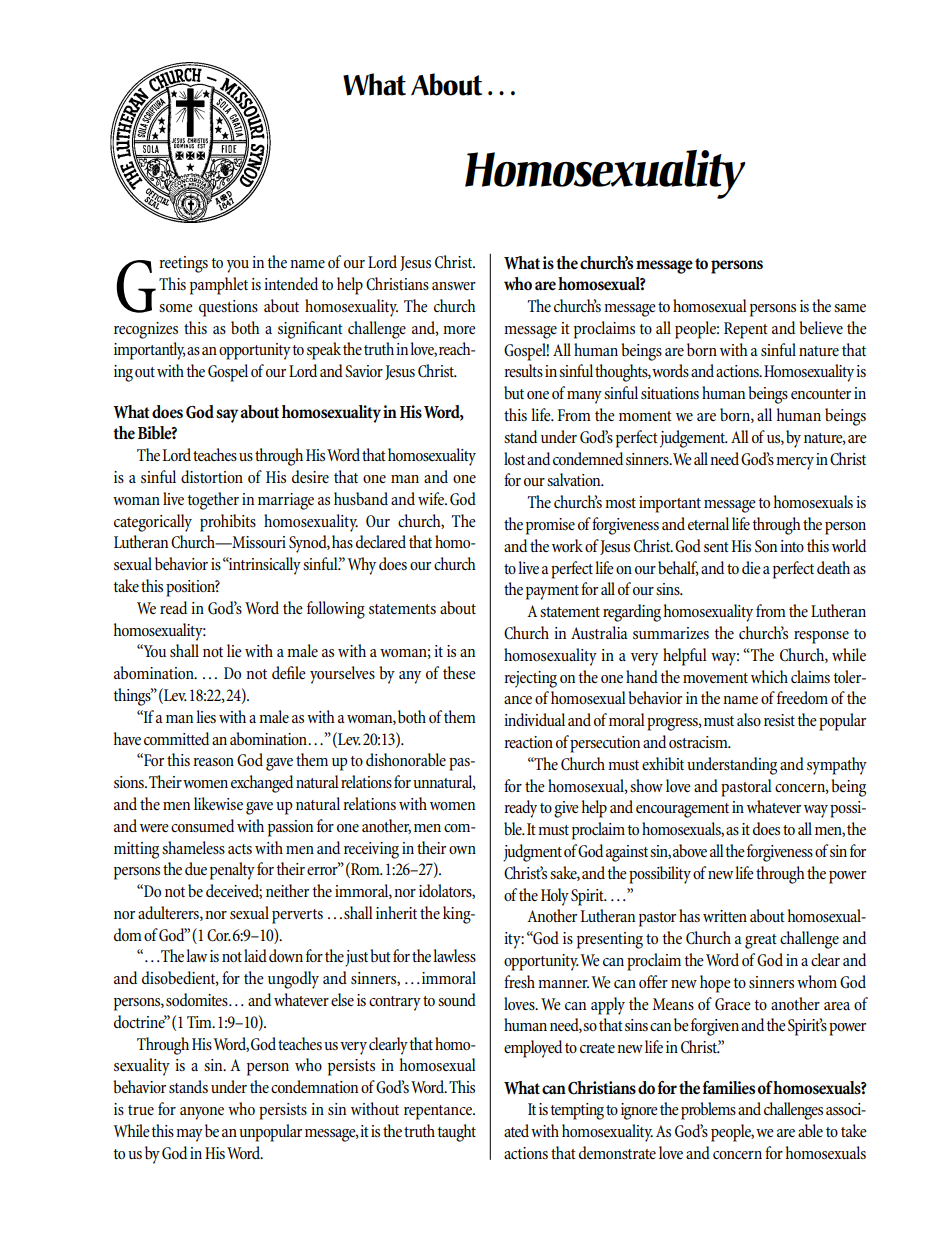 The height and width of the screenshot is (1233, 952). Describe the element at coordinates (552, 592) in the screenshot. I see `payment` at that location.
